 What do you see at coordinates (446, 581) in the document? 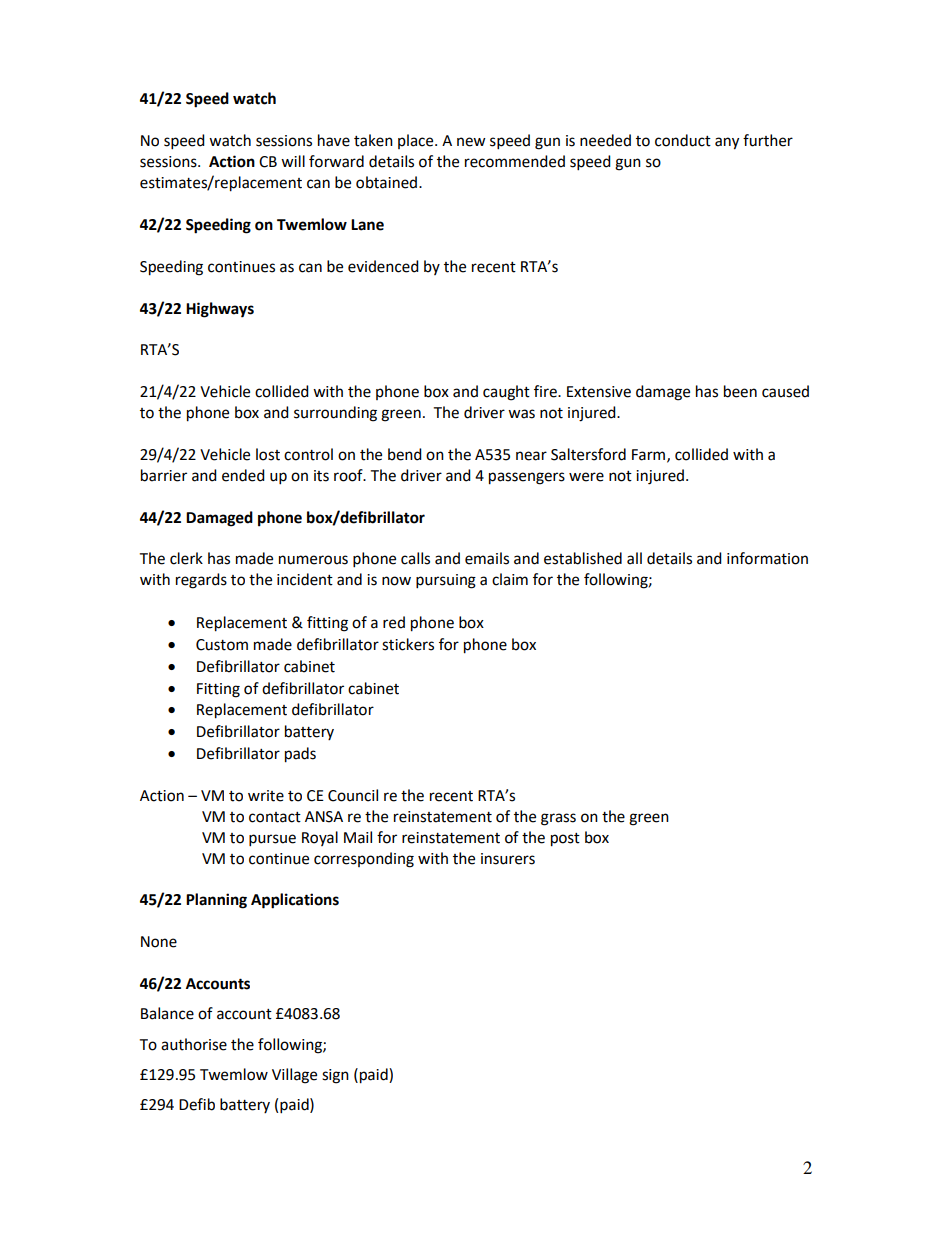
I see `pursuing` at bounding box center [446, 581].
